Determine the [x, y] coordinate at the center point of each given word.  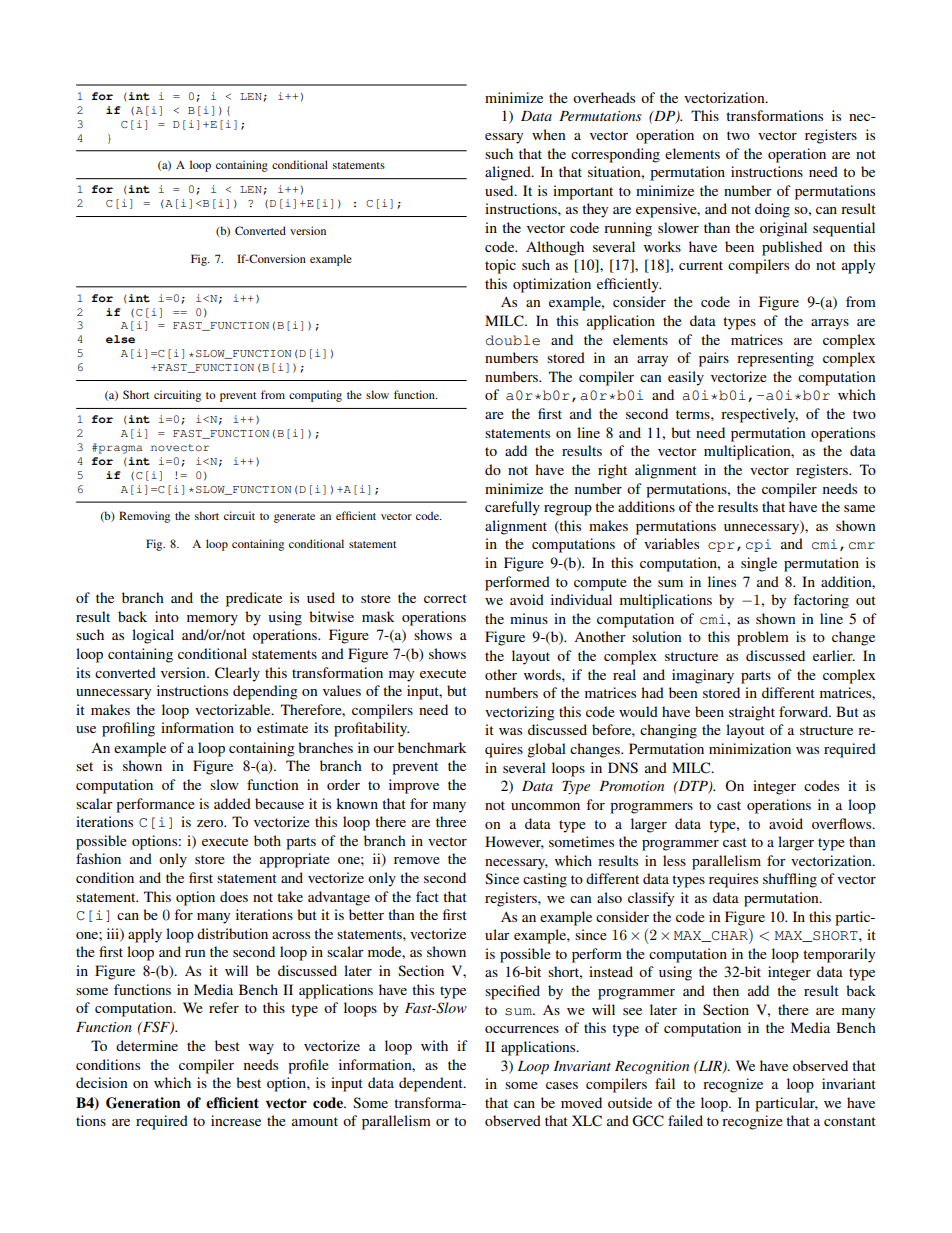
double [513, 340]
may [401, 676]
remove [417, 860]
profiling [128, 729]
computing [315, 396]
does [234, 896]
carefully [512, 508]
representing [775, 359]
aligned [509, 173]
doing [772, 210]
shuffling [790, 880]
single [759, 564]
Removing [144, 517]
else [120, 339]
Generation [143, 1103]
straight [752, 713]
